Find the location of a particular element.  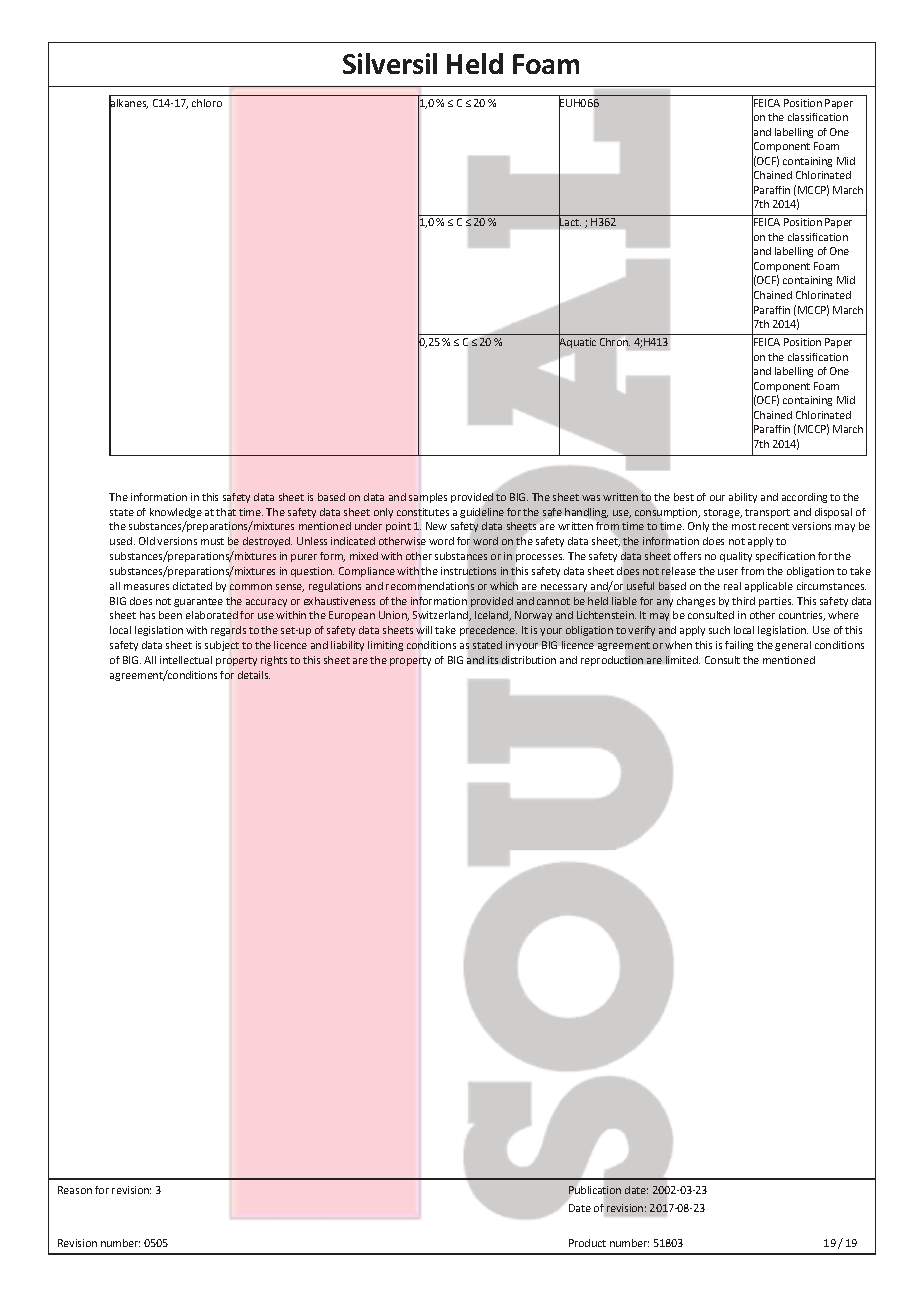

Reason is located at coordinates (75, 1190).
